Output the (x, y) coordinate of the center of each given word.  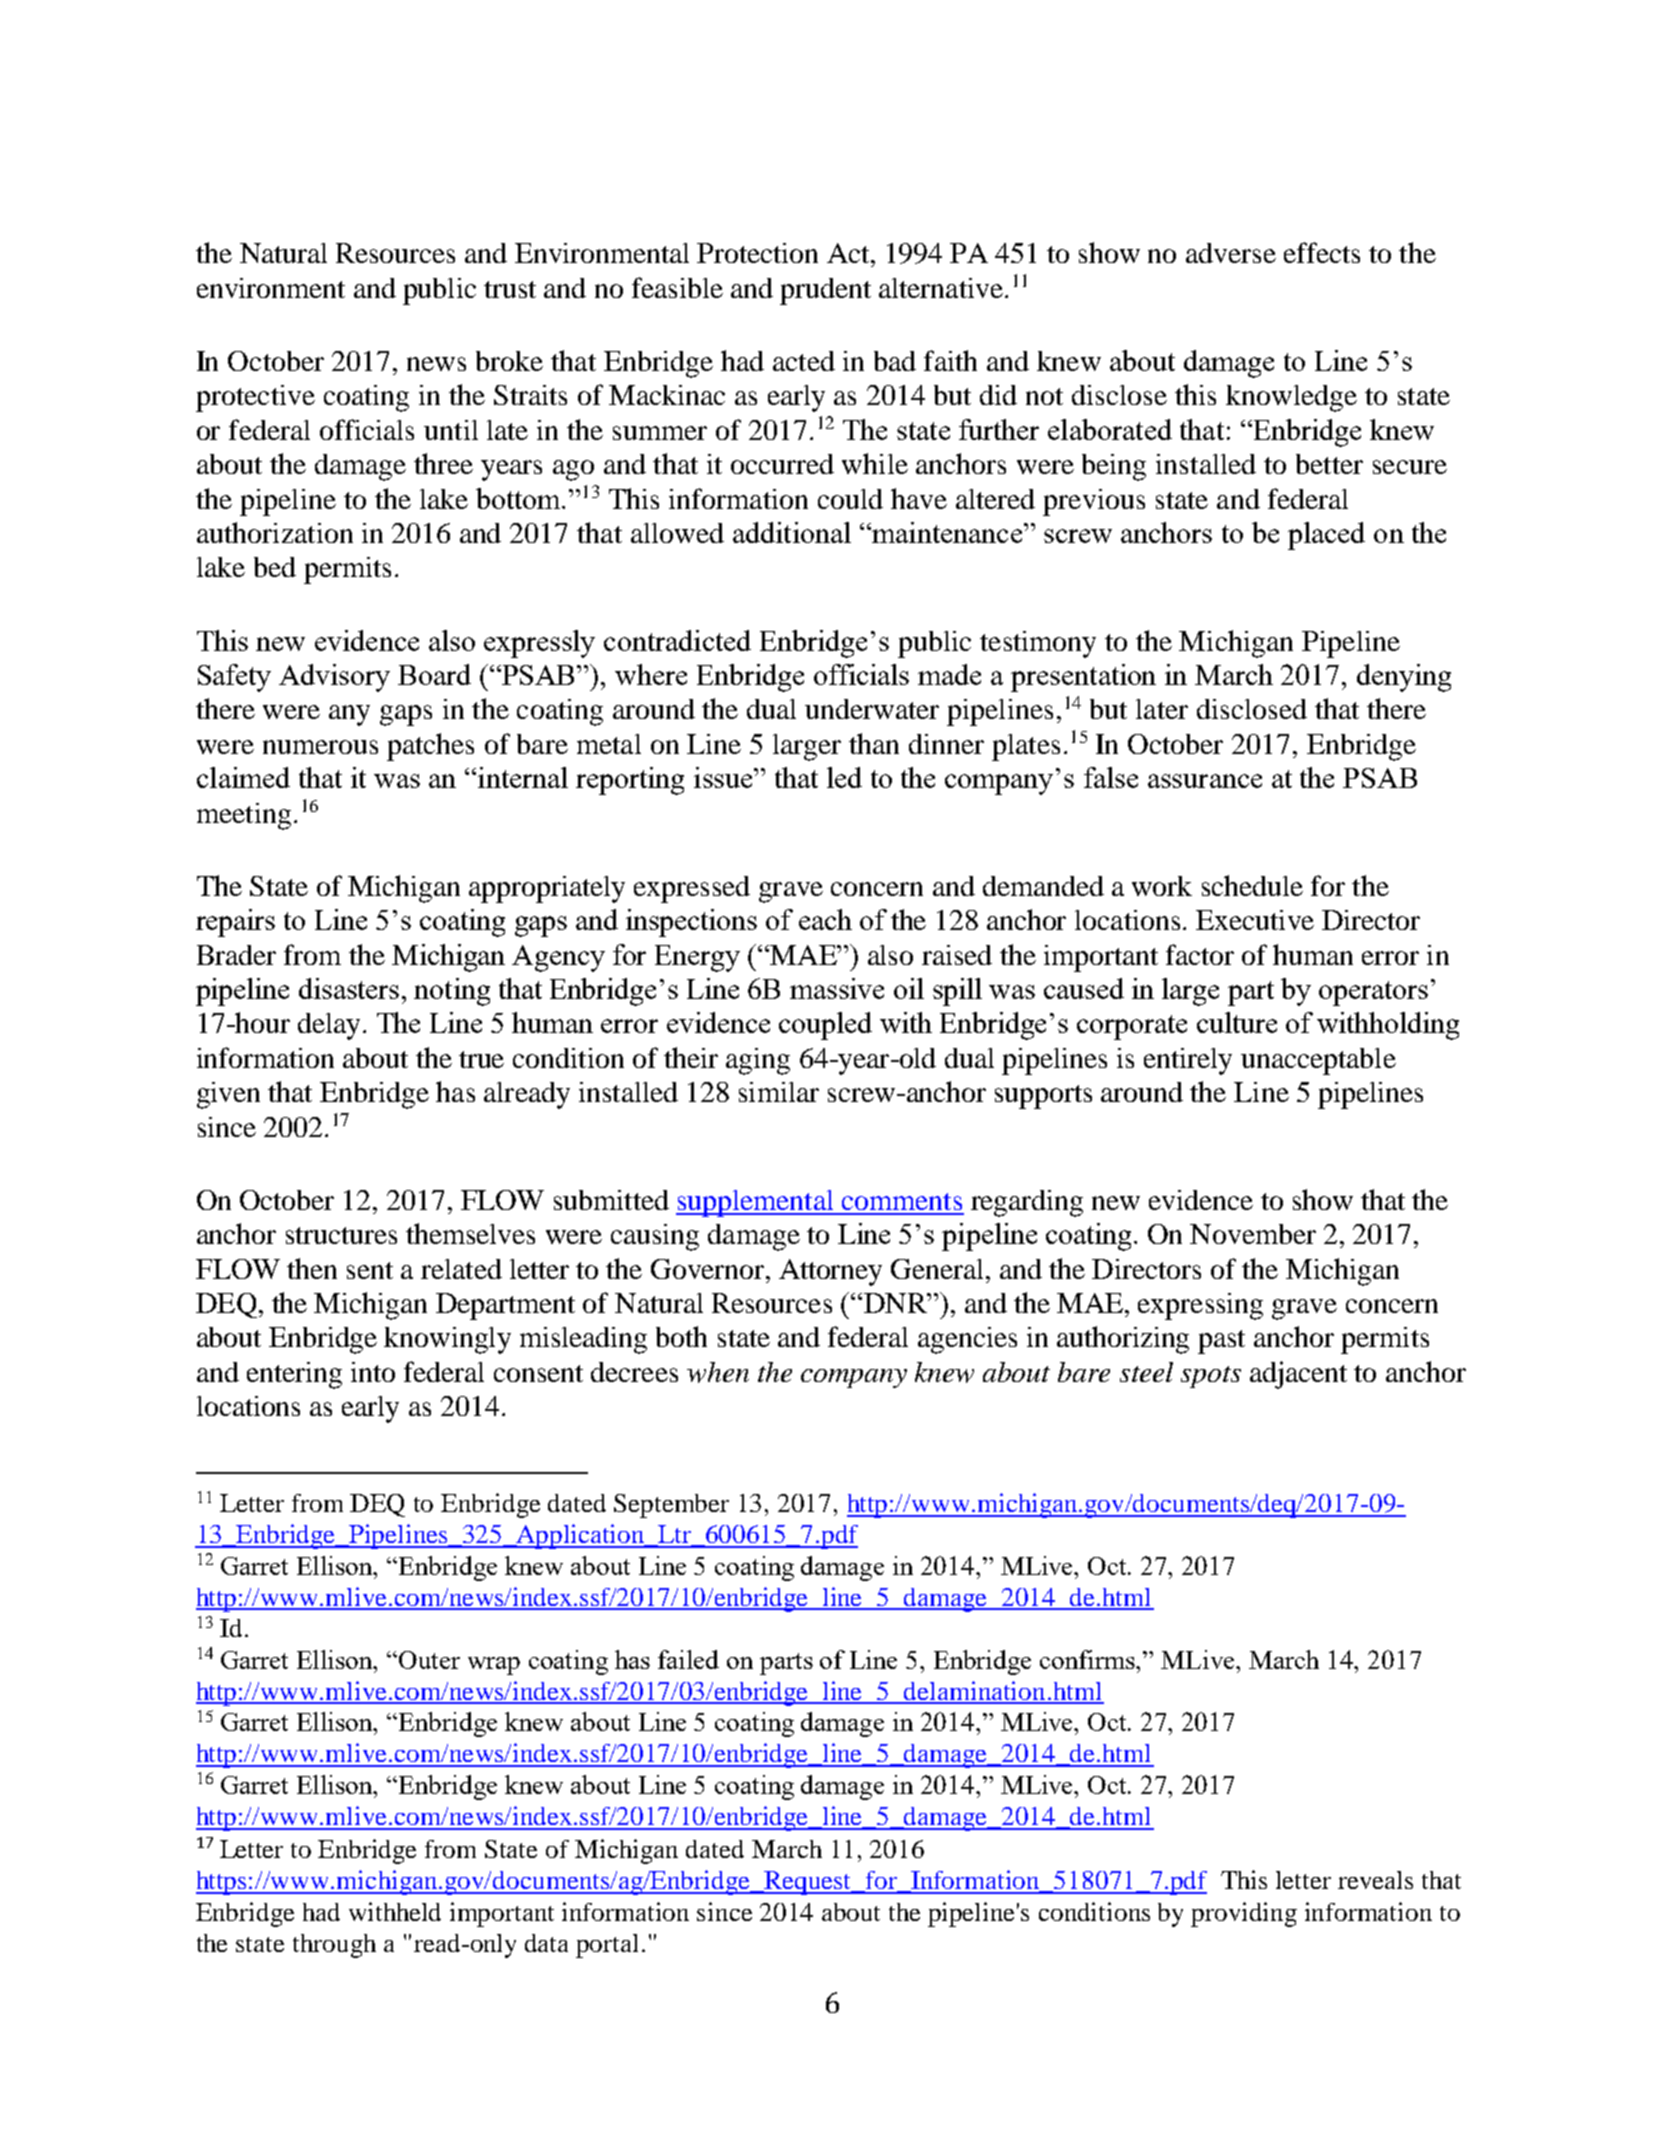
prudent (825, 291)
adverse (1231, 253)
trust (510, 289)
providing (1244, 1914)
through (334, 1946)
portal (607, 1946)
